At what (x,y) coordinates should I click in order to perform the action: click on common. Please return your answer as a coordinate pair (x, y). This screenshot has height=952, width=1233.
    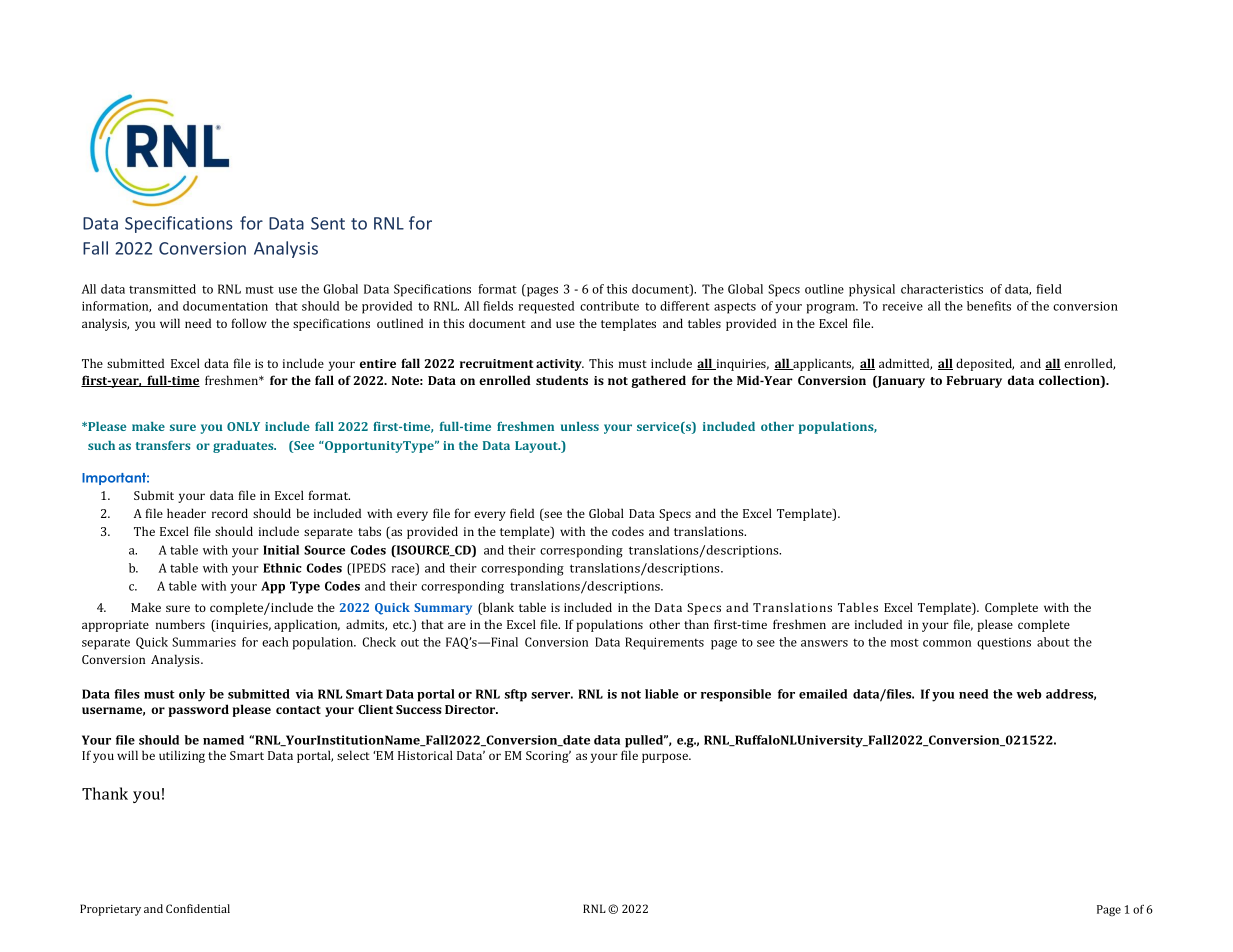
    Looking at the image, I should click on (947, 643).
